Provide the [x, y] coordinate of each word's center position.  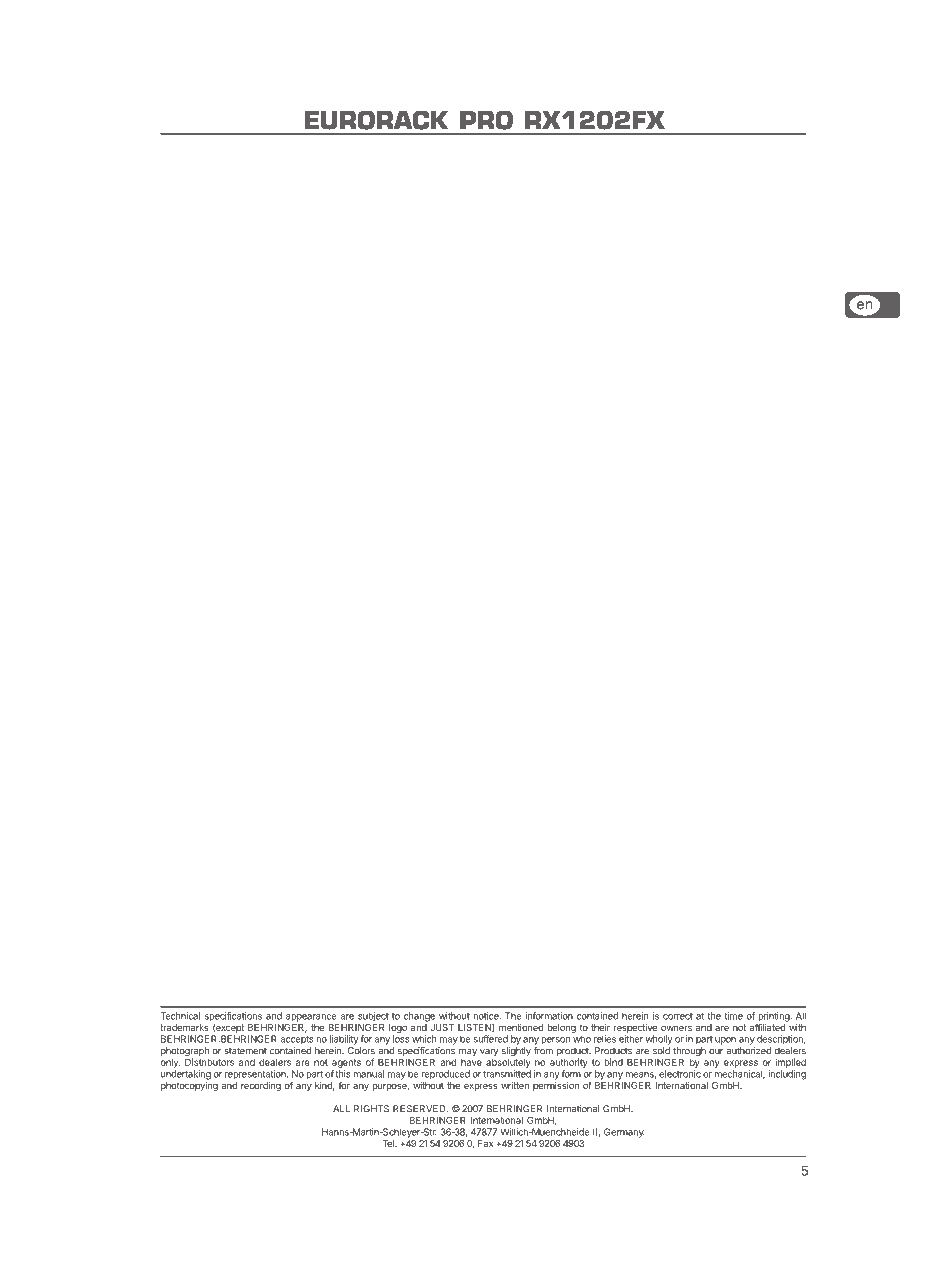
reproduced [445, 1075]
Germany [624, 1133]
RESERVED [420, 1109]
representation [256, 1075]
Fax [485, 1143]
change [419, 1017]
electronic [680, 1074]
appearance [311, 1018]
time [733, 1016]
